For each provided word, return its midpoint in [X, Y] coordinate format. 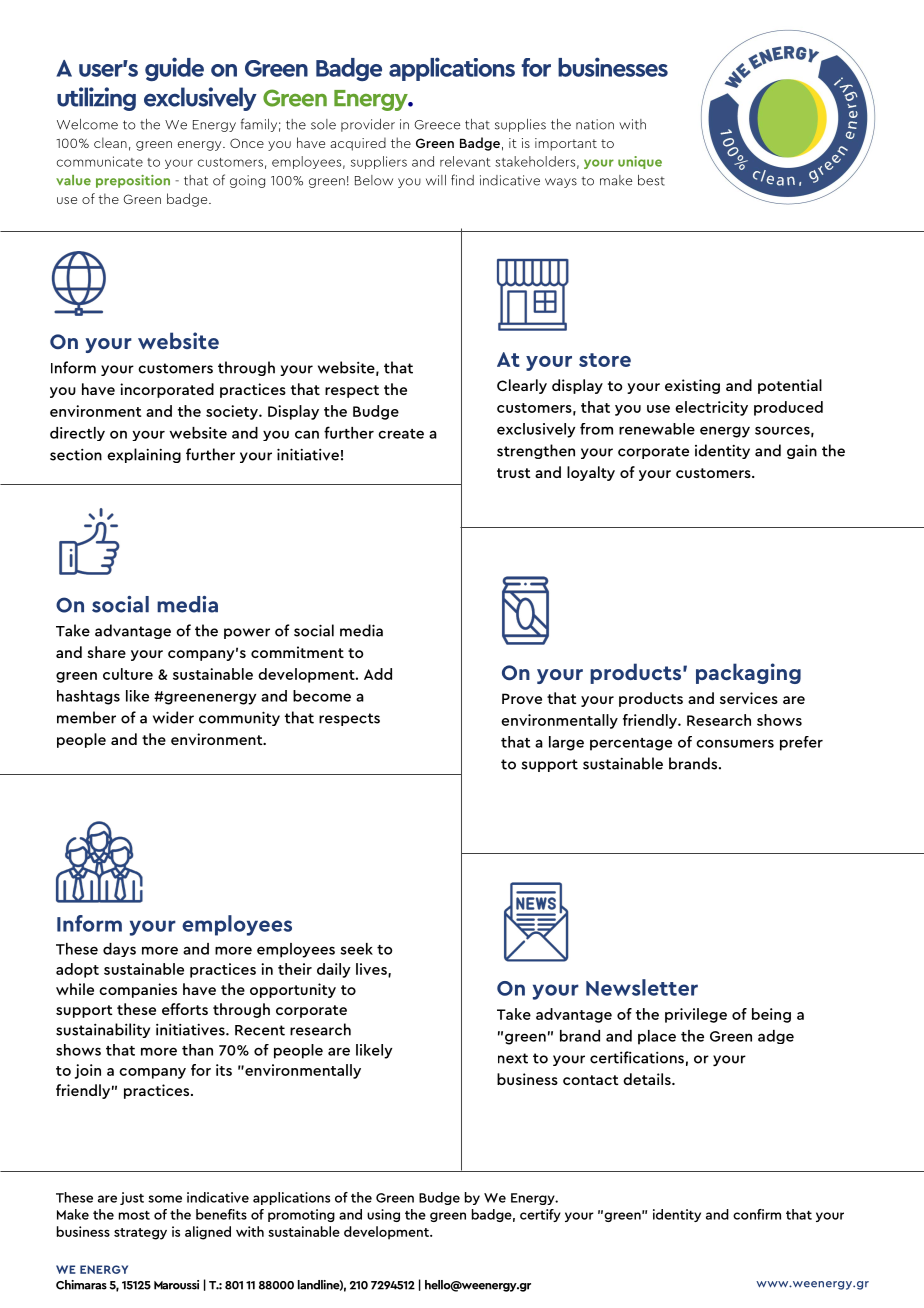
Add [378, 674]
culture [128, 674]
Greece [437, 125]
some [165, 1199]
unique [640, 162]
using [383, 1215]
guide [174, 69]
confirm [757, 1214]
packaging [748, 673]
